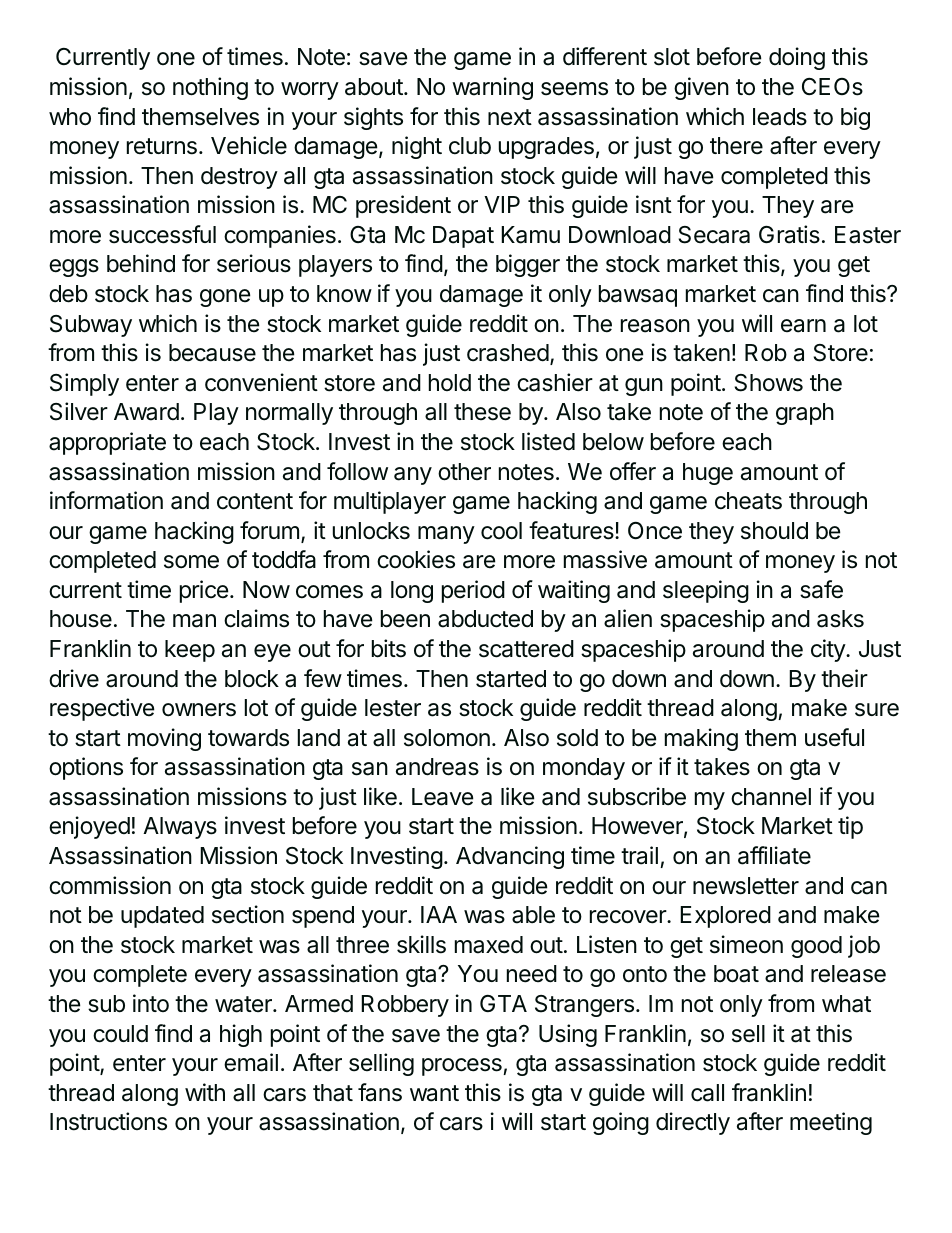 The width and height of the image is (952, 1233). What do you see at coordinates (205, 1092) in the image?
I see `with` at bounding box center [205, 1092].
